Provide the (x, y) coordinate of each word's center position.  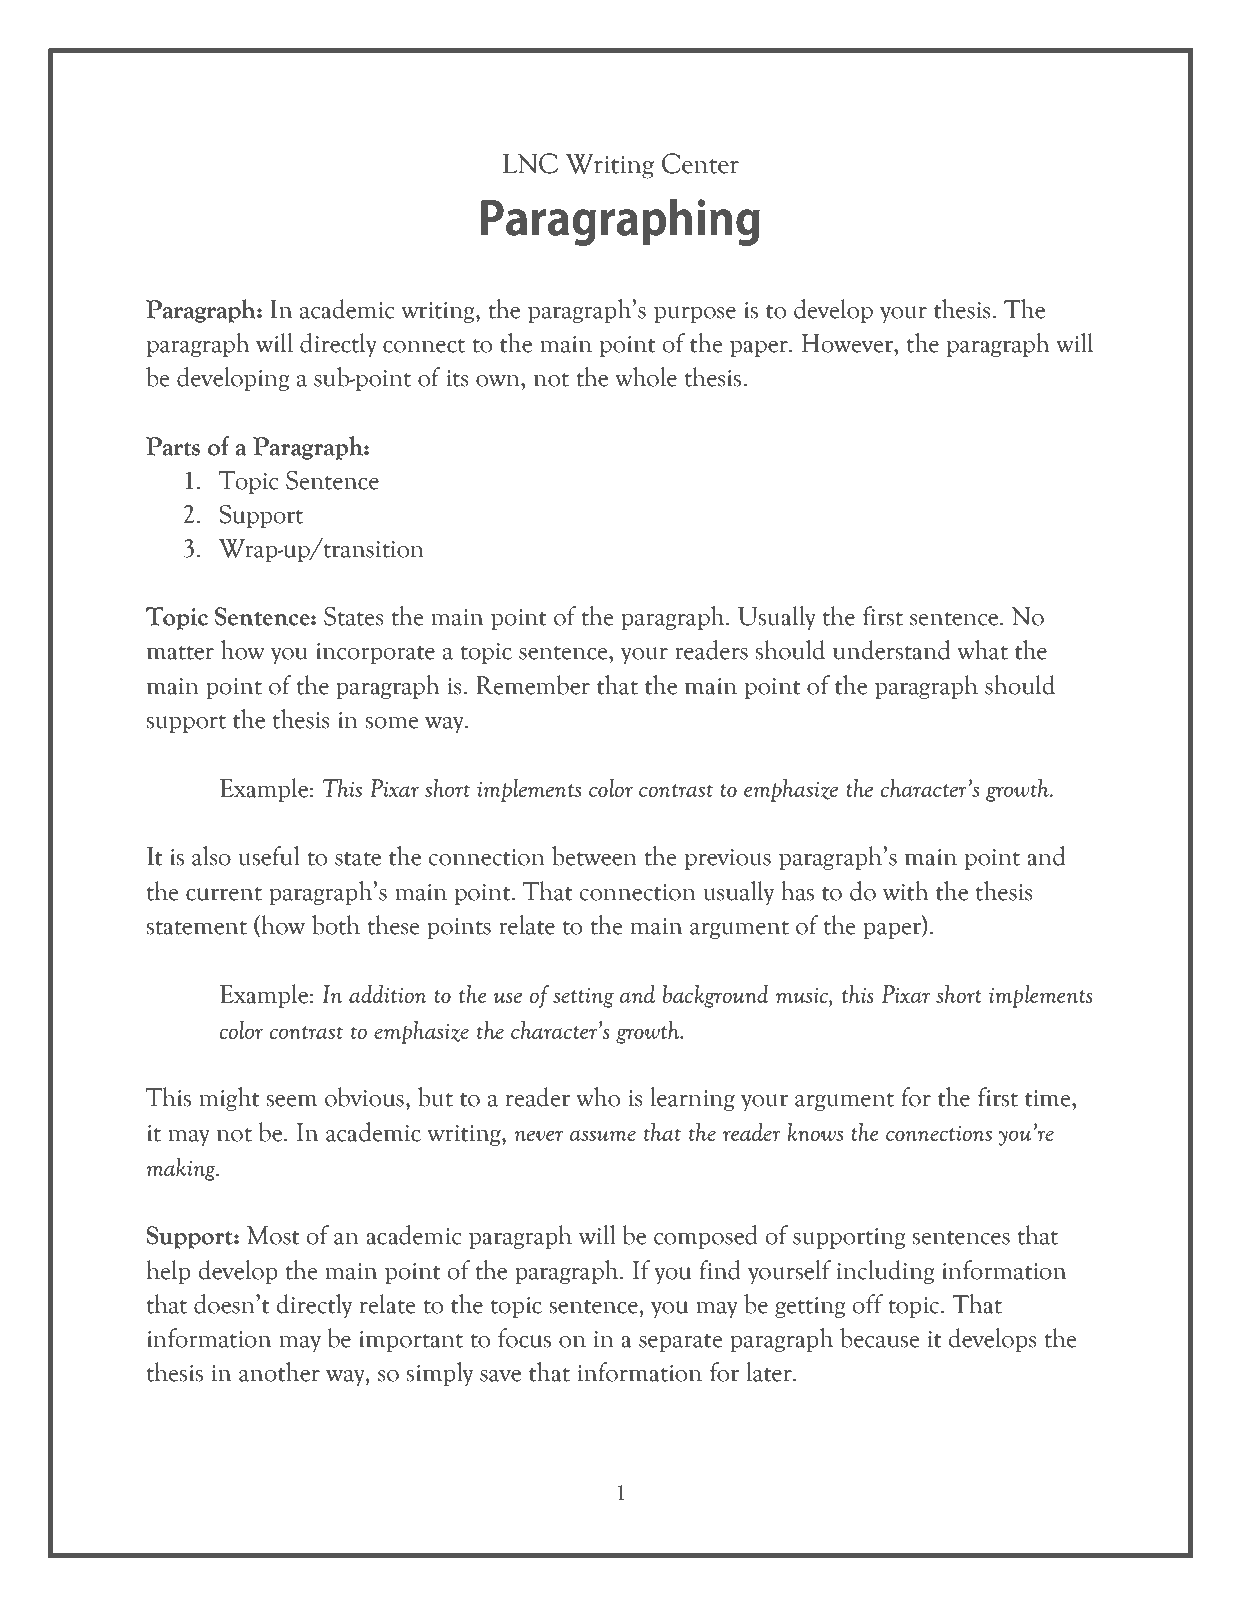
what (982, 650)
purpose (695, 314)
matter (180, 653)
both (336, 925)
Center (700, 163)
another (279, 1372)
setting (583, 998)
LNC (530, 163)
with (906, 891)
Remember (533, 685)
